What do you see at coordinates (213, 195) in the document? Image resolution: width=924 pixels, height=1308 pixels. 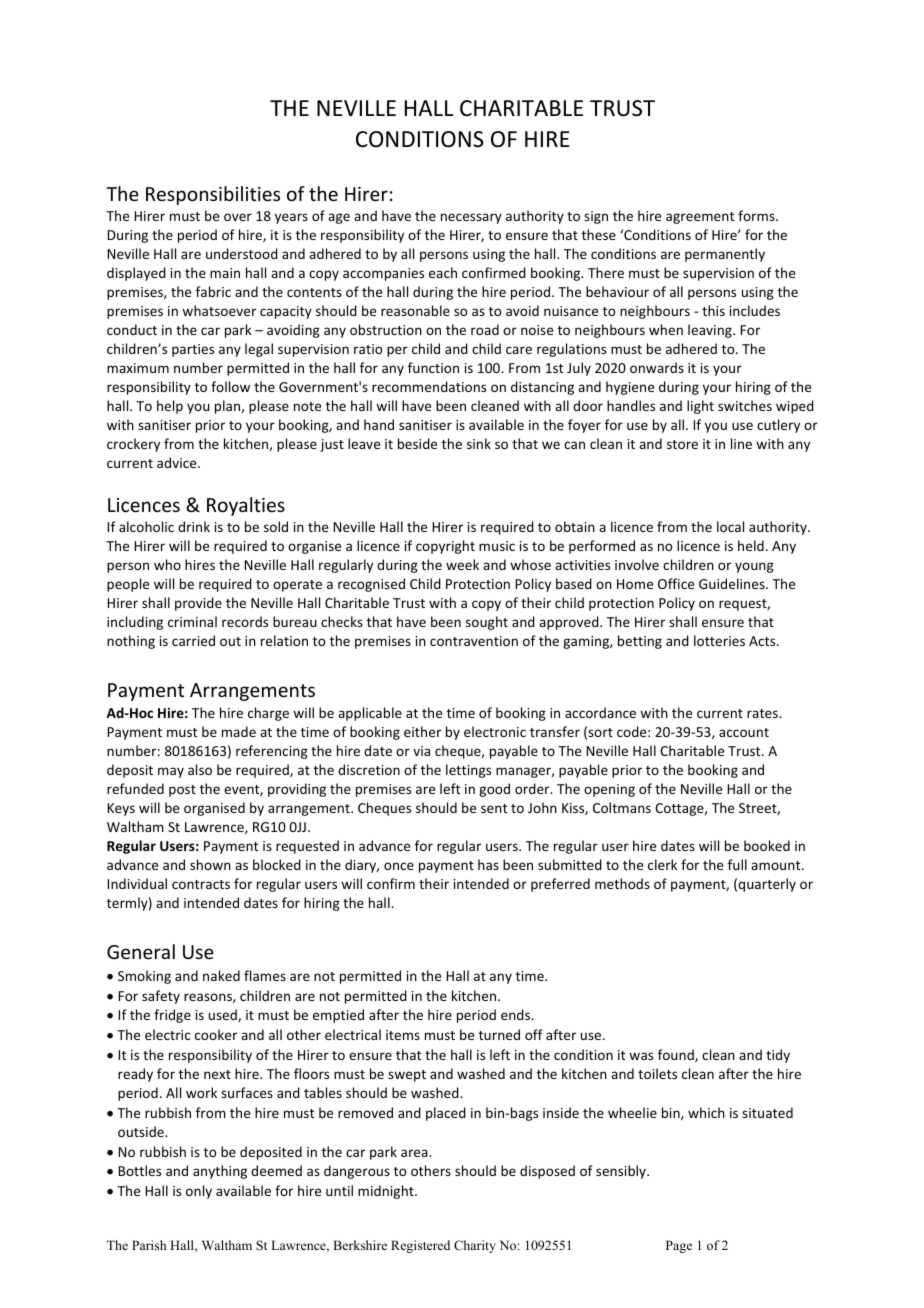 I see `Responsibilities` at bounding box center [213, 195].
